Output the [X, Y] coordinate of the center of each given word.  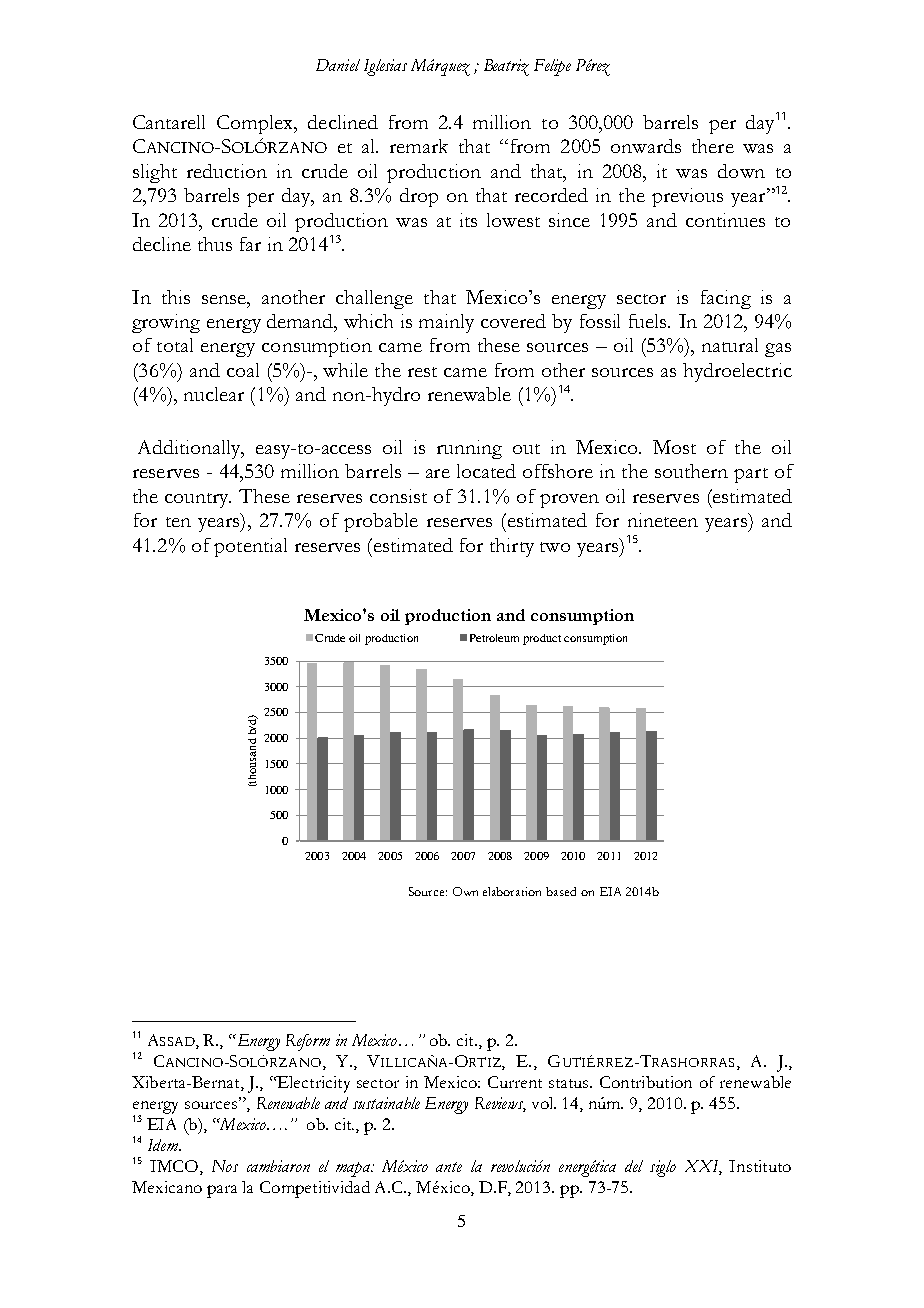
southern [691, 471]
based [561, 891]
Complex [256, 124]
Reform [308, 1042]
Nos [225, 1166]
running [469, 449]
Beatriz [506, 67]
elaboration [512, 891]
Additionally [190, 449]
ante [449, 1167]
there [713, 146]
